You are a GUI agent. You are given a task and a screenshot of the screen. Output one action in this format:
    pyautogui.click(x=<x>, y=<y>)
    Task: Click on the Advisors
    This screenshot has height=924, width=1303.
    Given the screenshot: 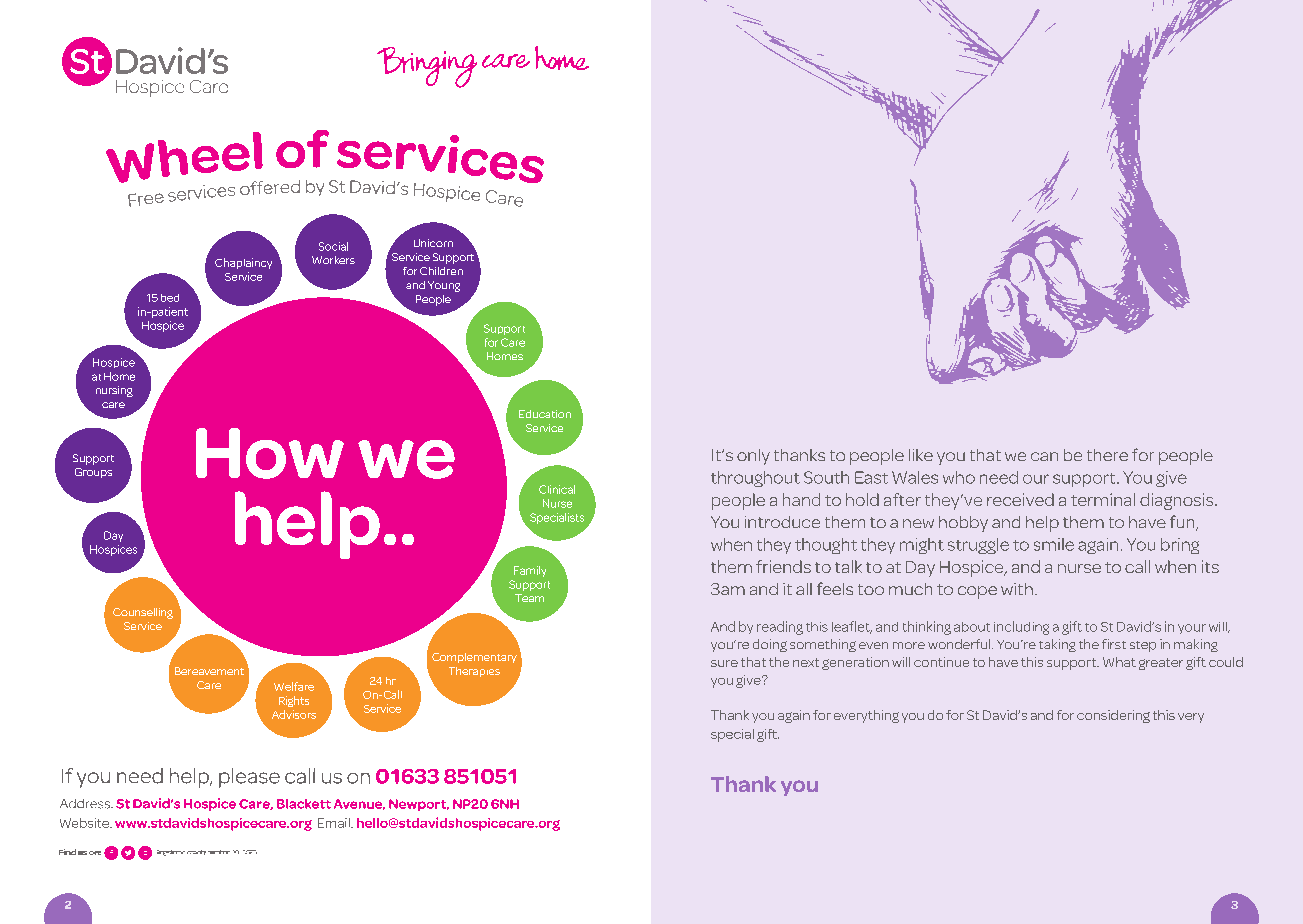 What is the action you would take?
    pyautogui.click(x=294, y=714)
